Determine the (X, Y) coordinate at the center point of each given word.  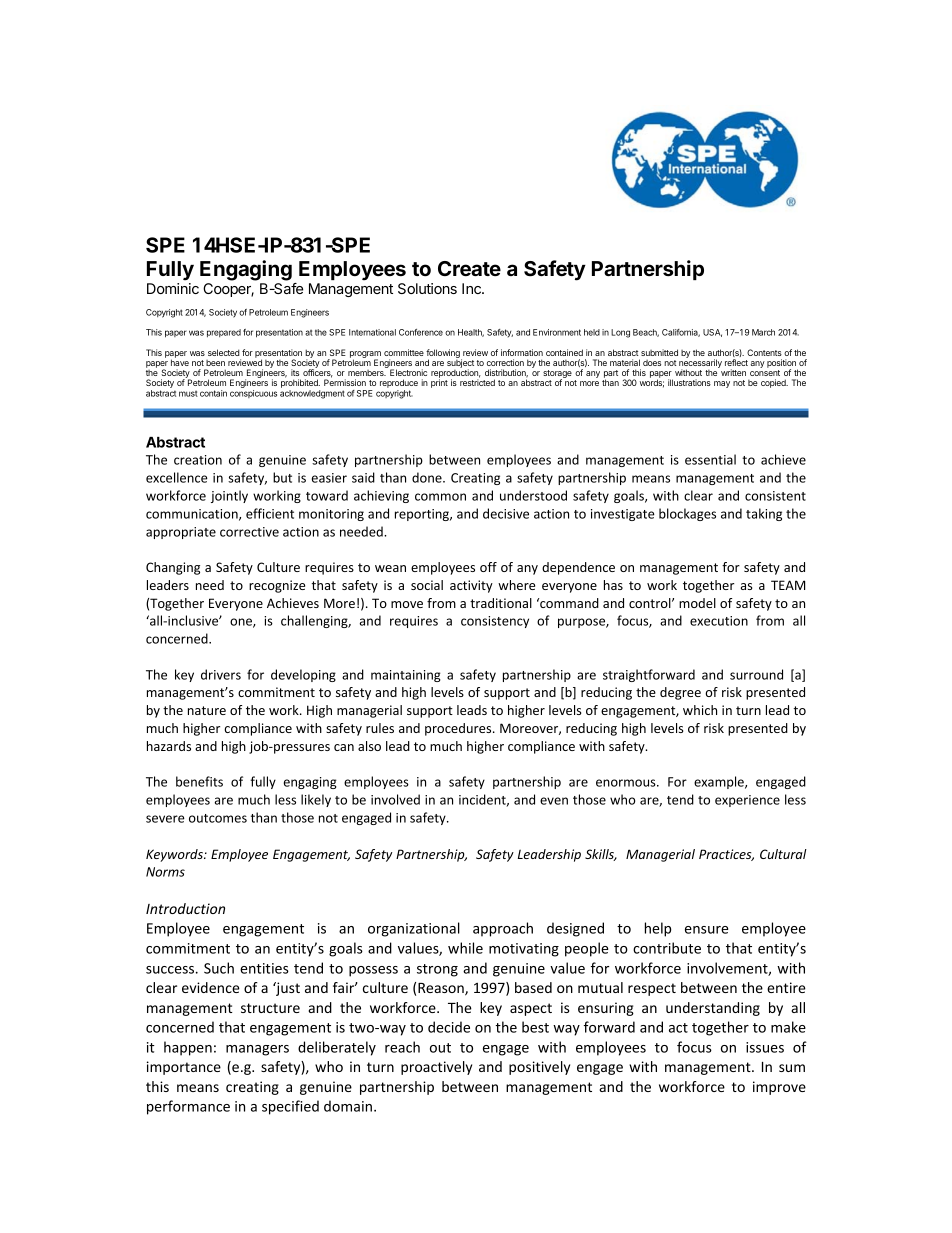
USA (712, 333)
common (440, 497)
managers (257, 1050)
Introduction (185, 908)
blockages (687, 514)
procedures (459, 729)
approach (503, 929)
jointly (229, 496)
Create (469, 268)
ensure (706, 930)
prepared (224, 333)
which (700, 710)
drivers (221, 674)
